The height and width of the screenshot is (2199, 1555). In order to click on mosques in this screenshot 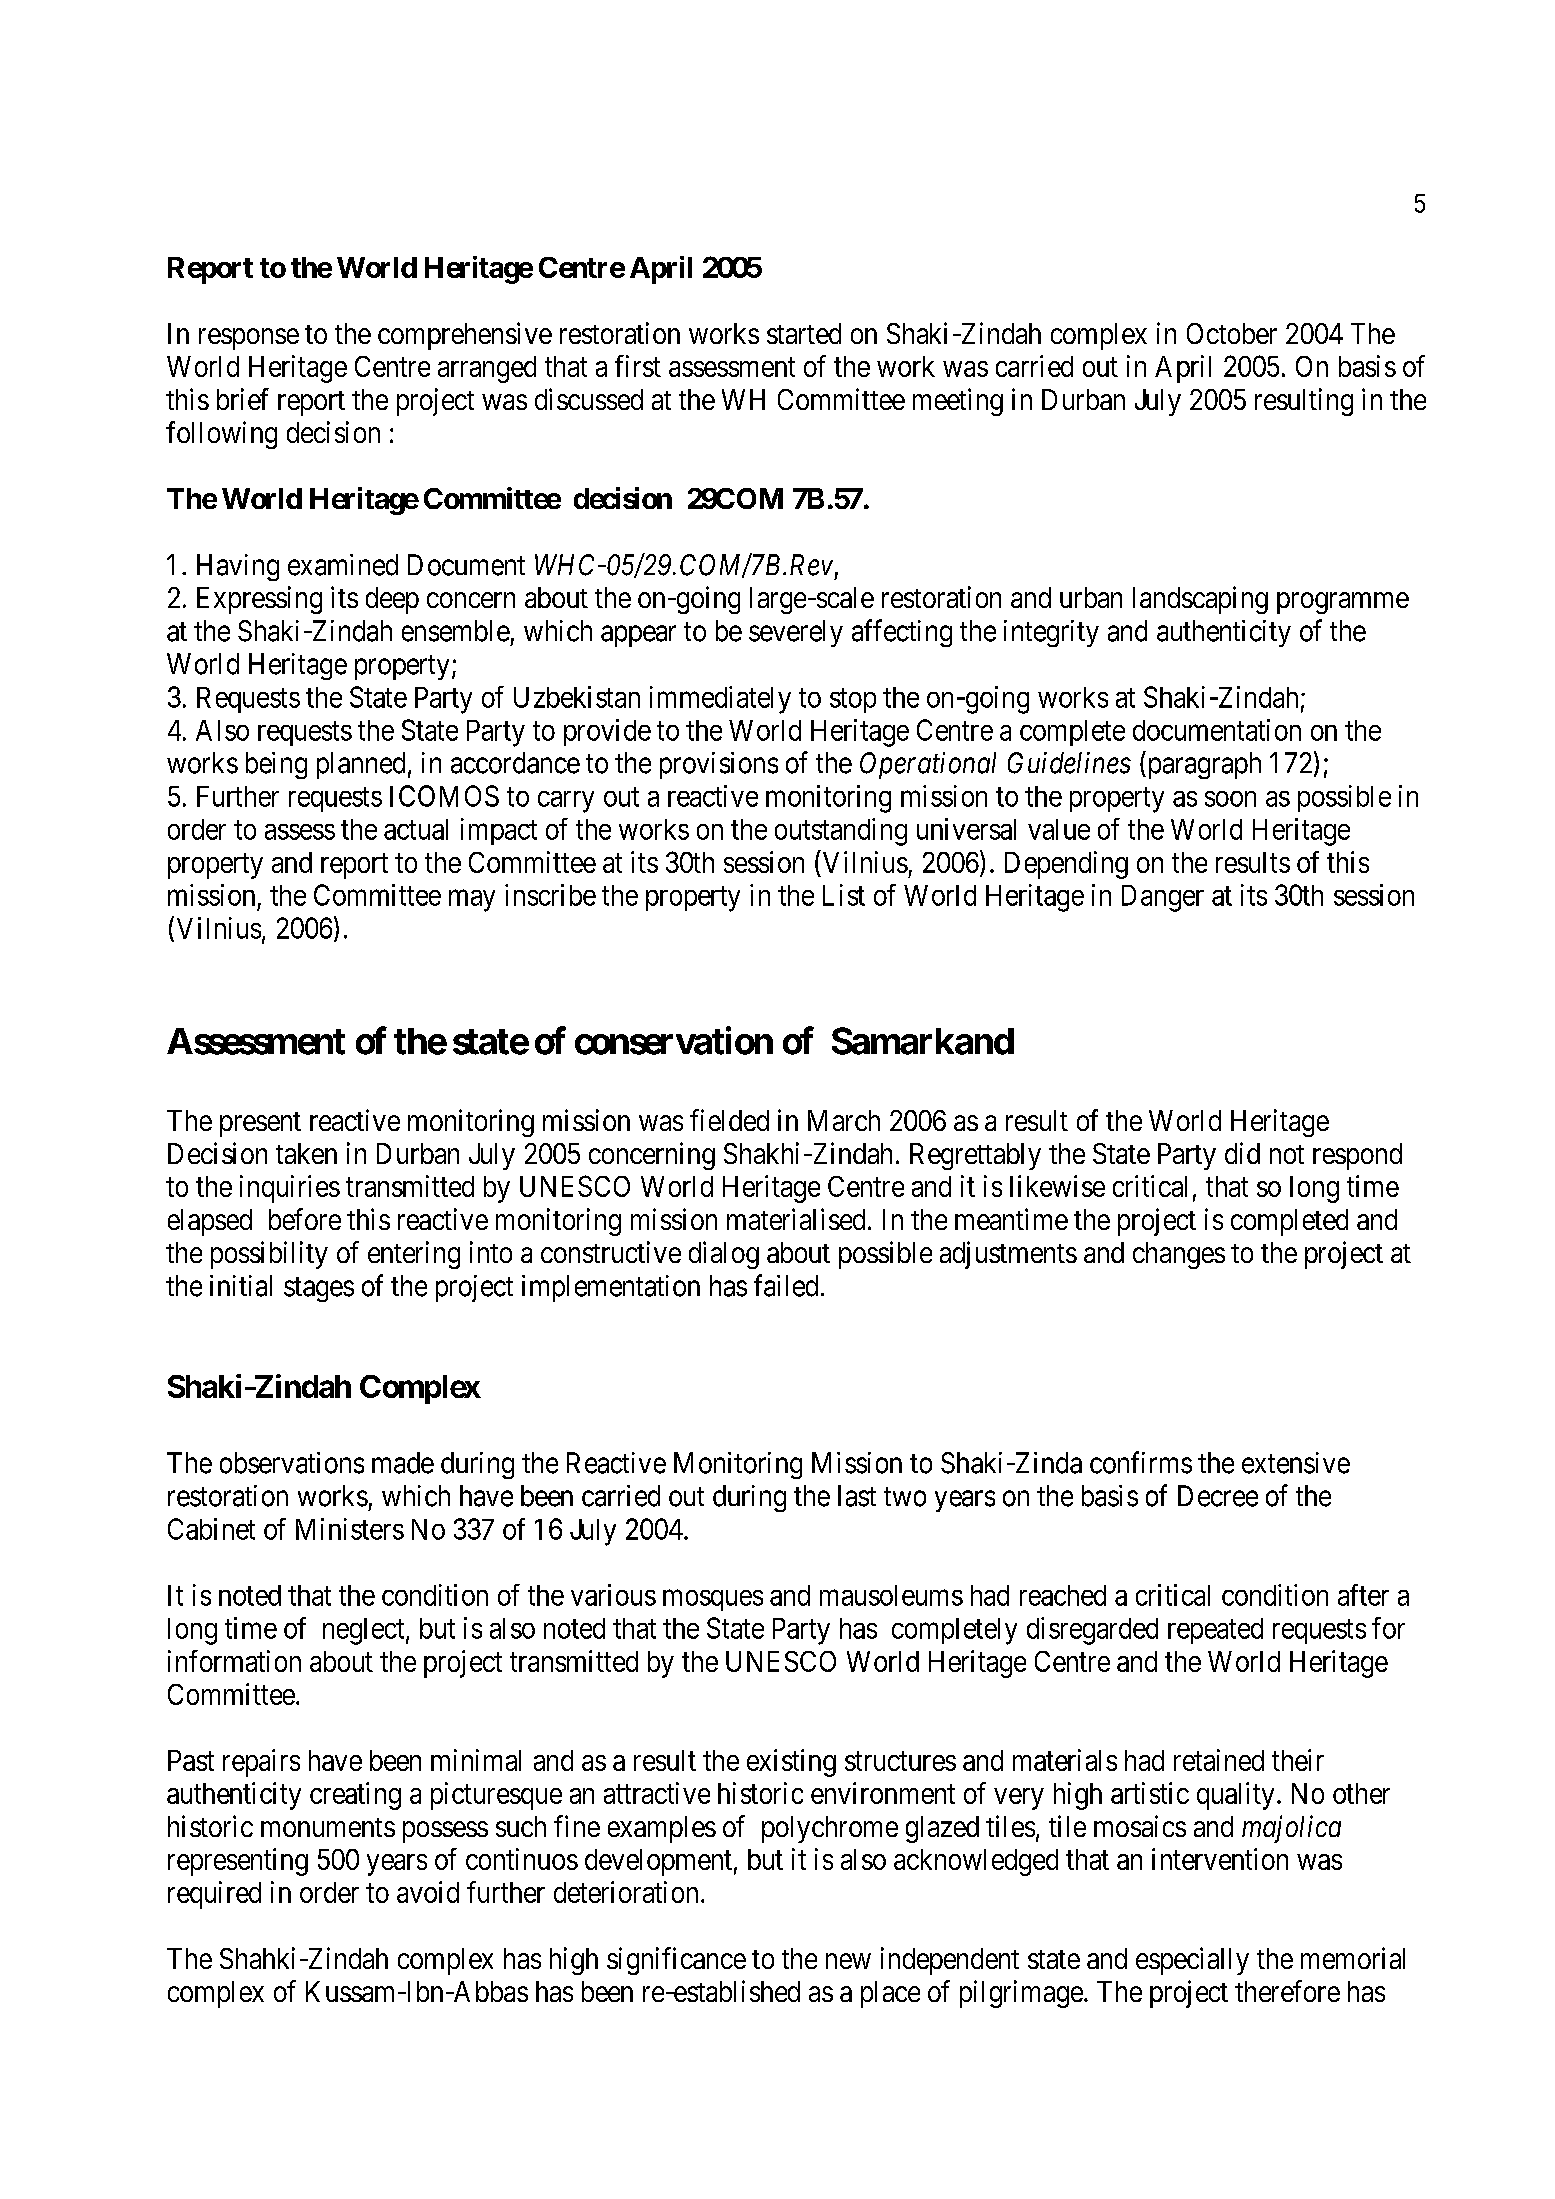, I will do `click(713, 1600)`.
